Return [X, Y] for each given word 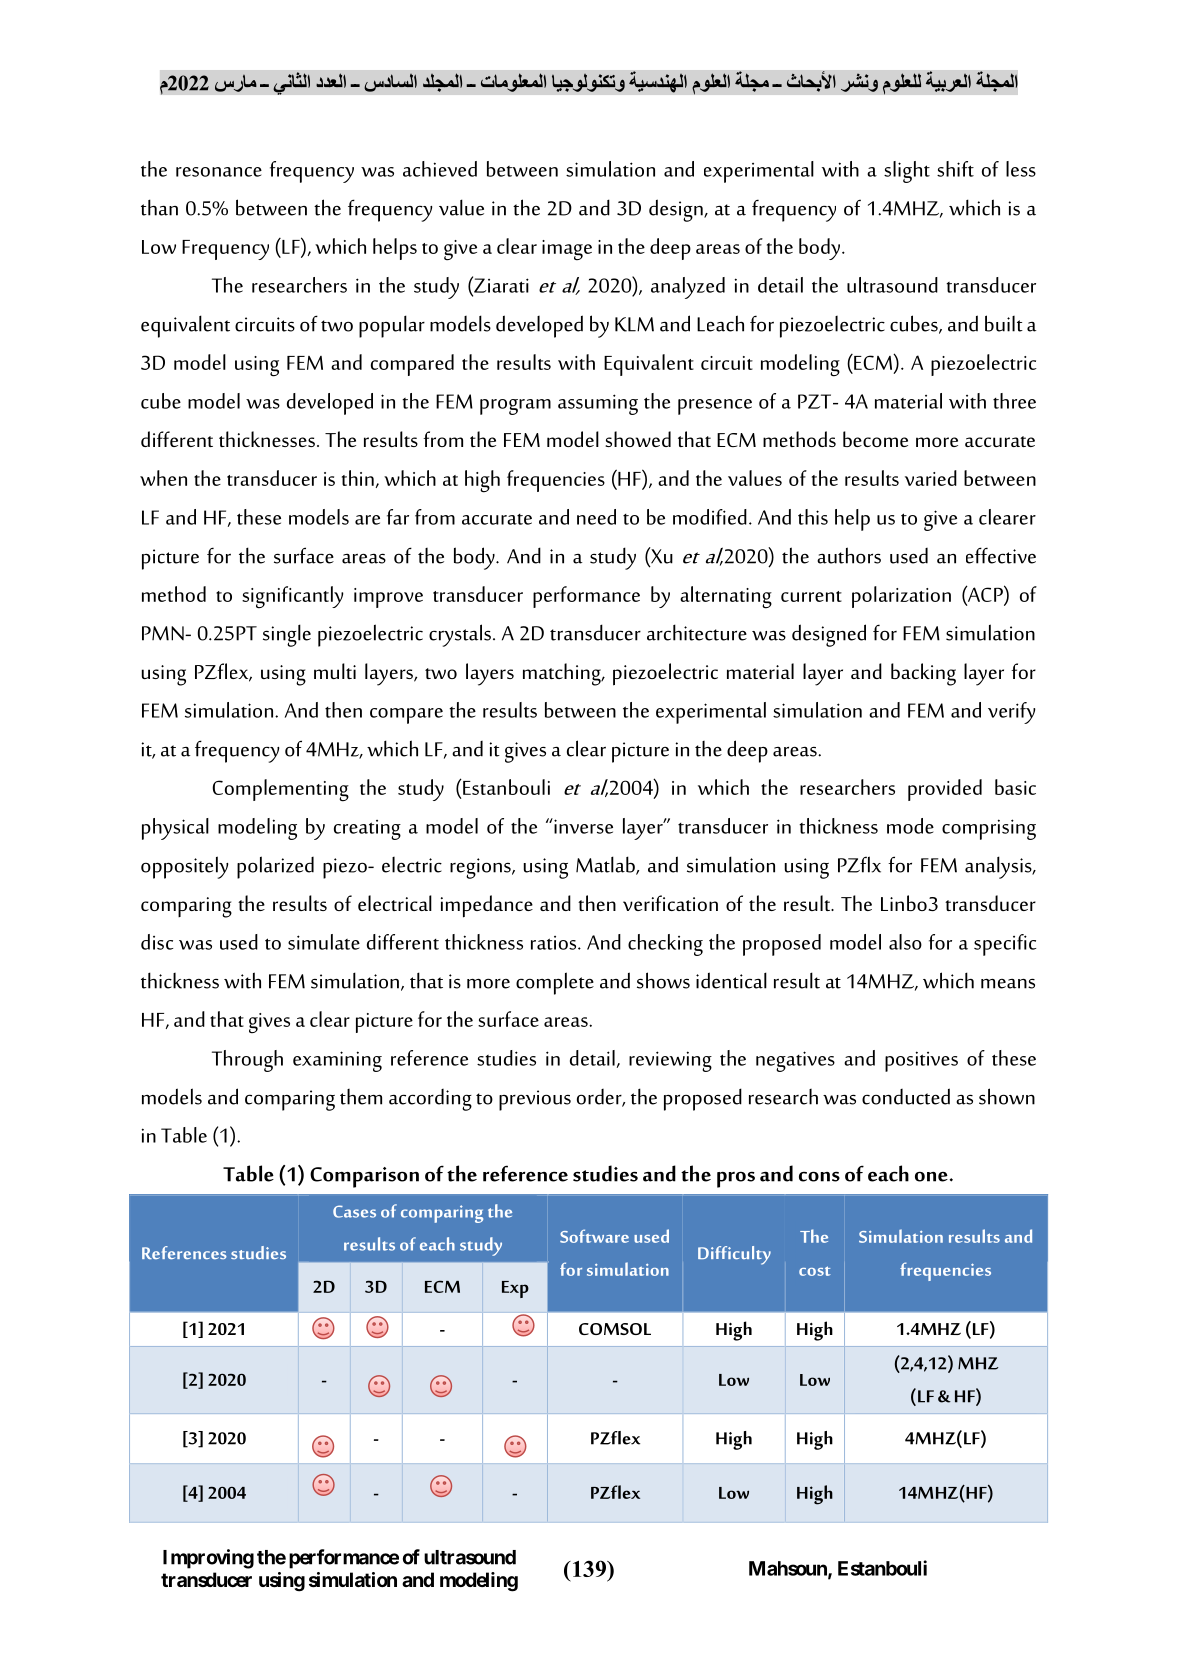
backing [923, 674]
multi [335, 671]
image [567, 250]
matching [563, 674]
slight [907, 172]
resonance [219, 172]
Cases [354, 1211]
